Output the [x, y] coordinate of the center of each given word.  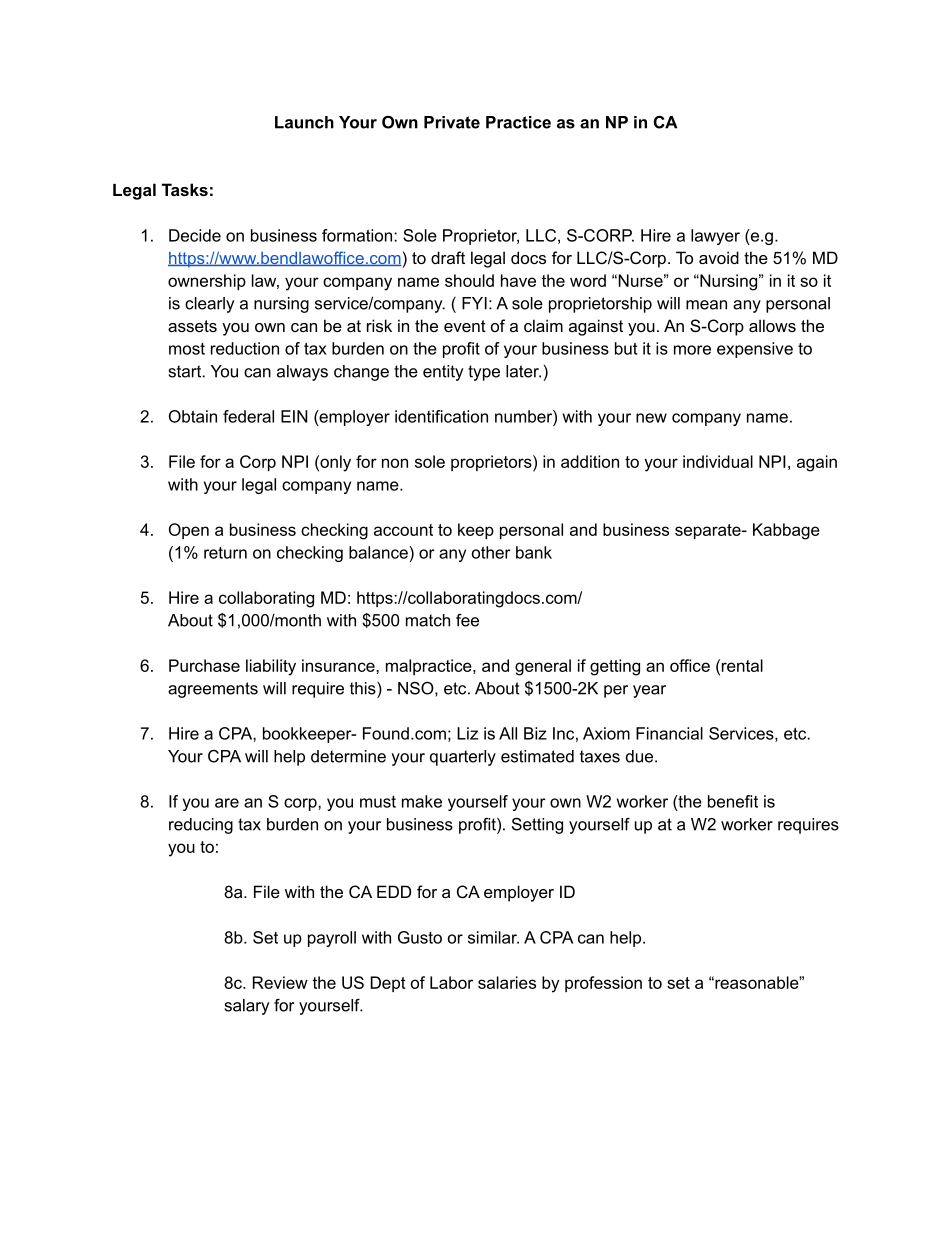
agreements [213, 690]
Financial [669, 733]
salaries [507, 982]
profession [603, 984]
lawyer [715, 237]
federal [248, 416]
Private [452, 122]
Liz [467, 733]
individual [718, 461]
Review [280, 982]
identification [441, 416]
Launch [304, 122]
